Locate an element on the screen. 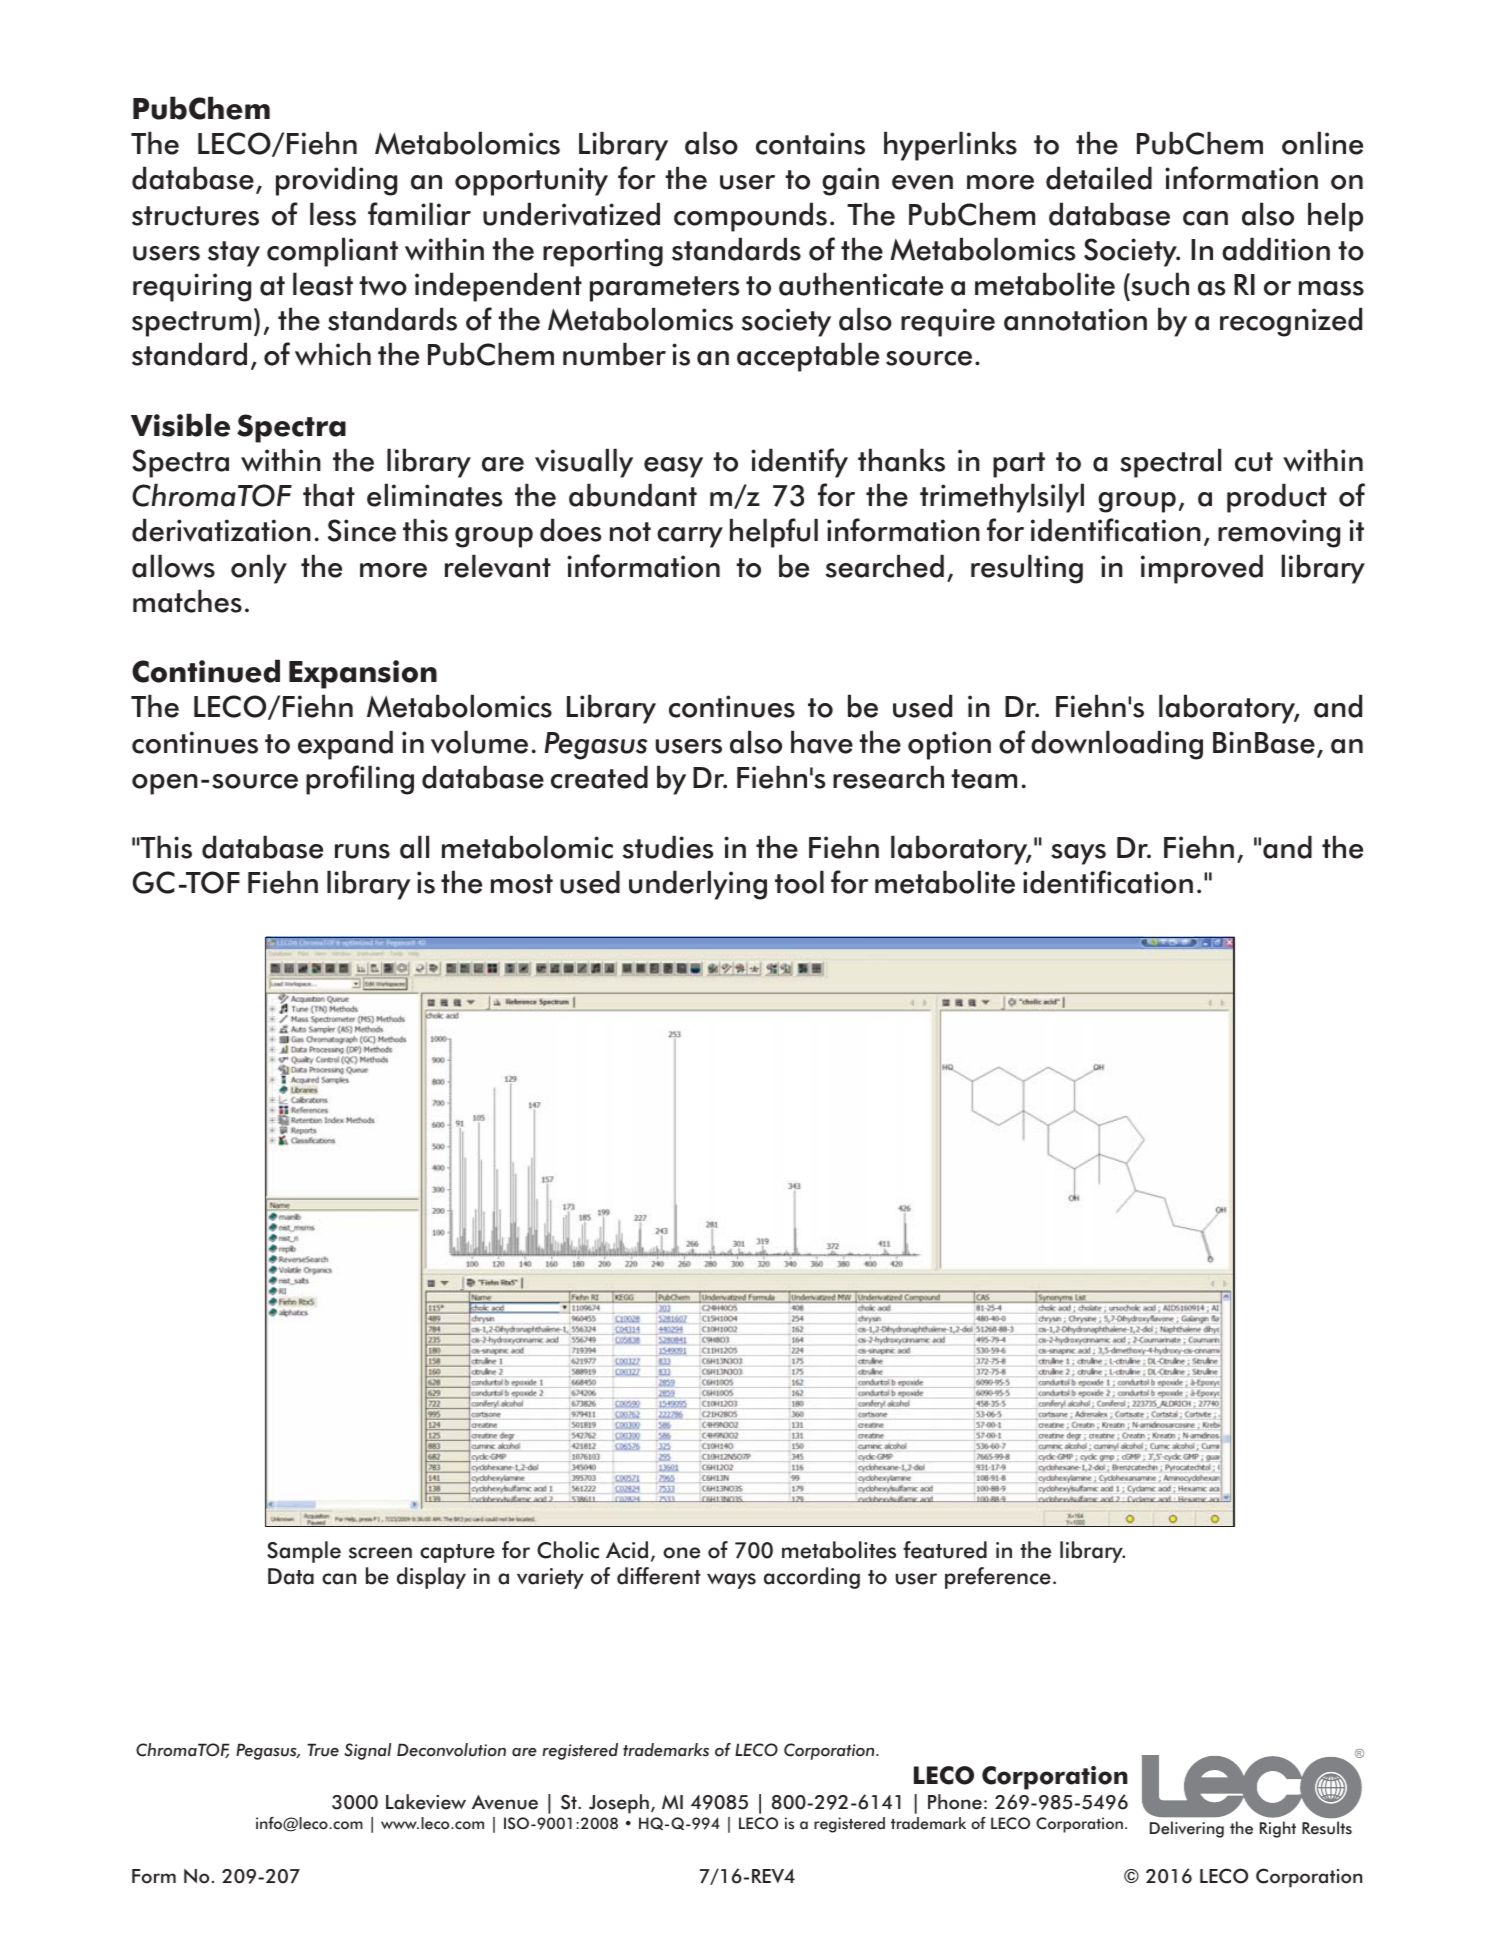 Image resolution: width=1497 pixels, height=1938 pixels. underlying is located at coordinates (698, 885).
